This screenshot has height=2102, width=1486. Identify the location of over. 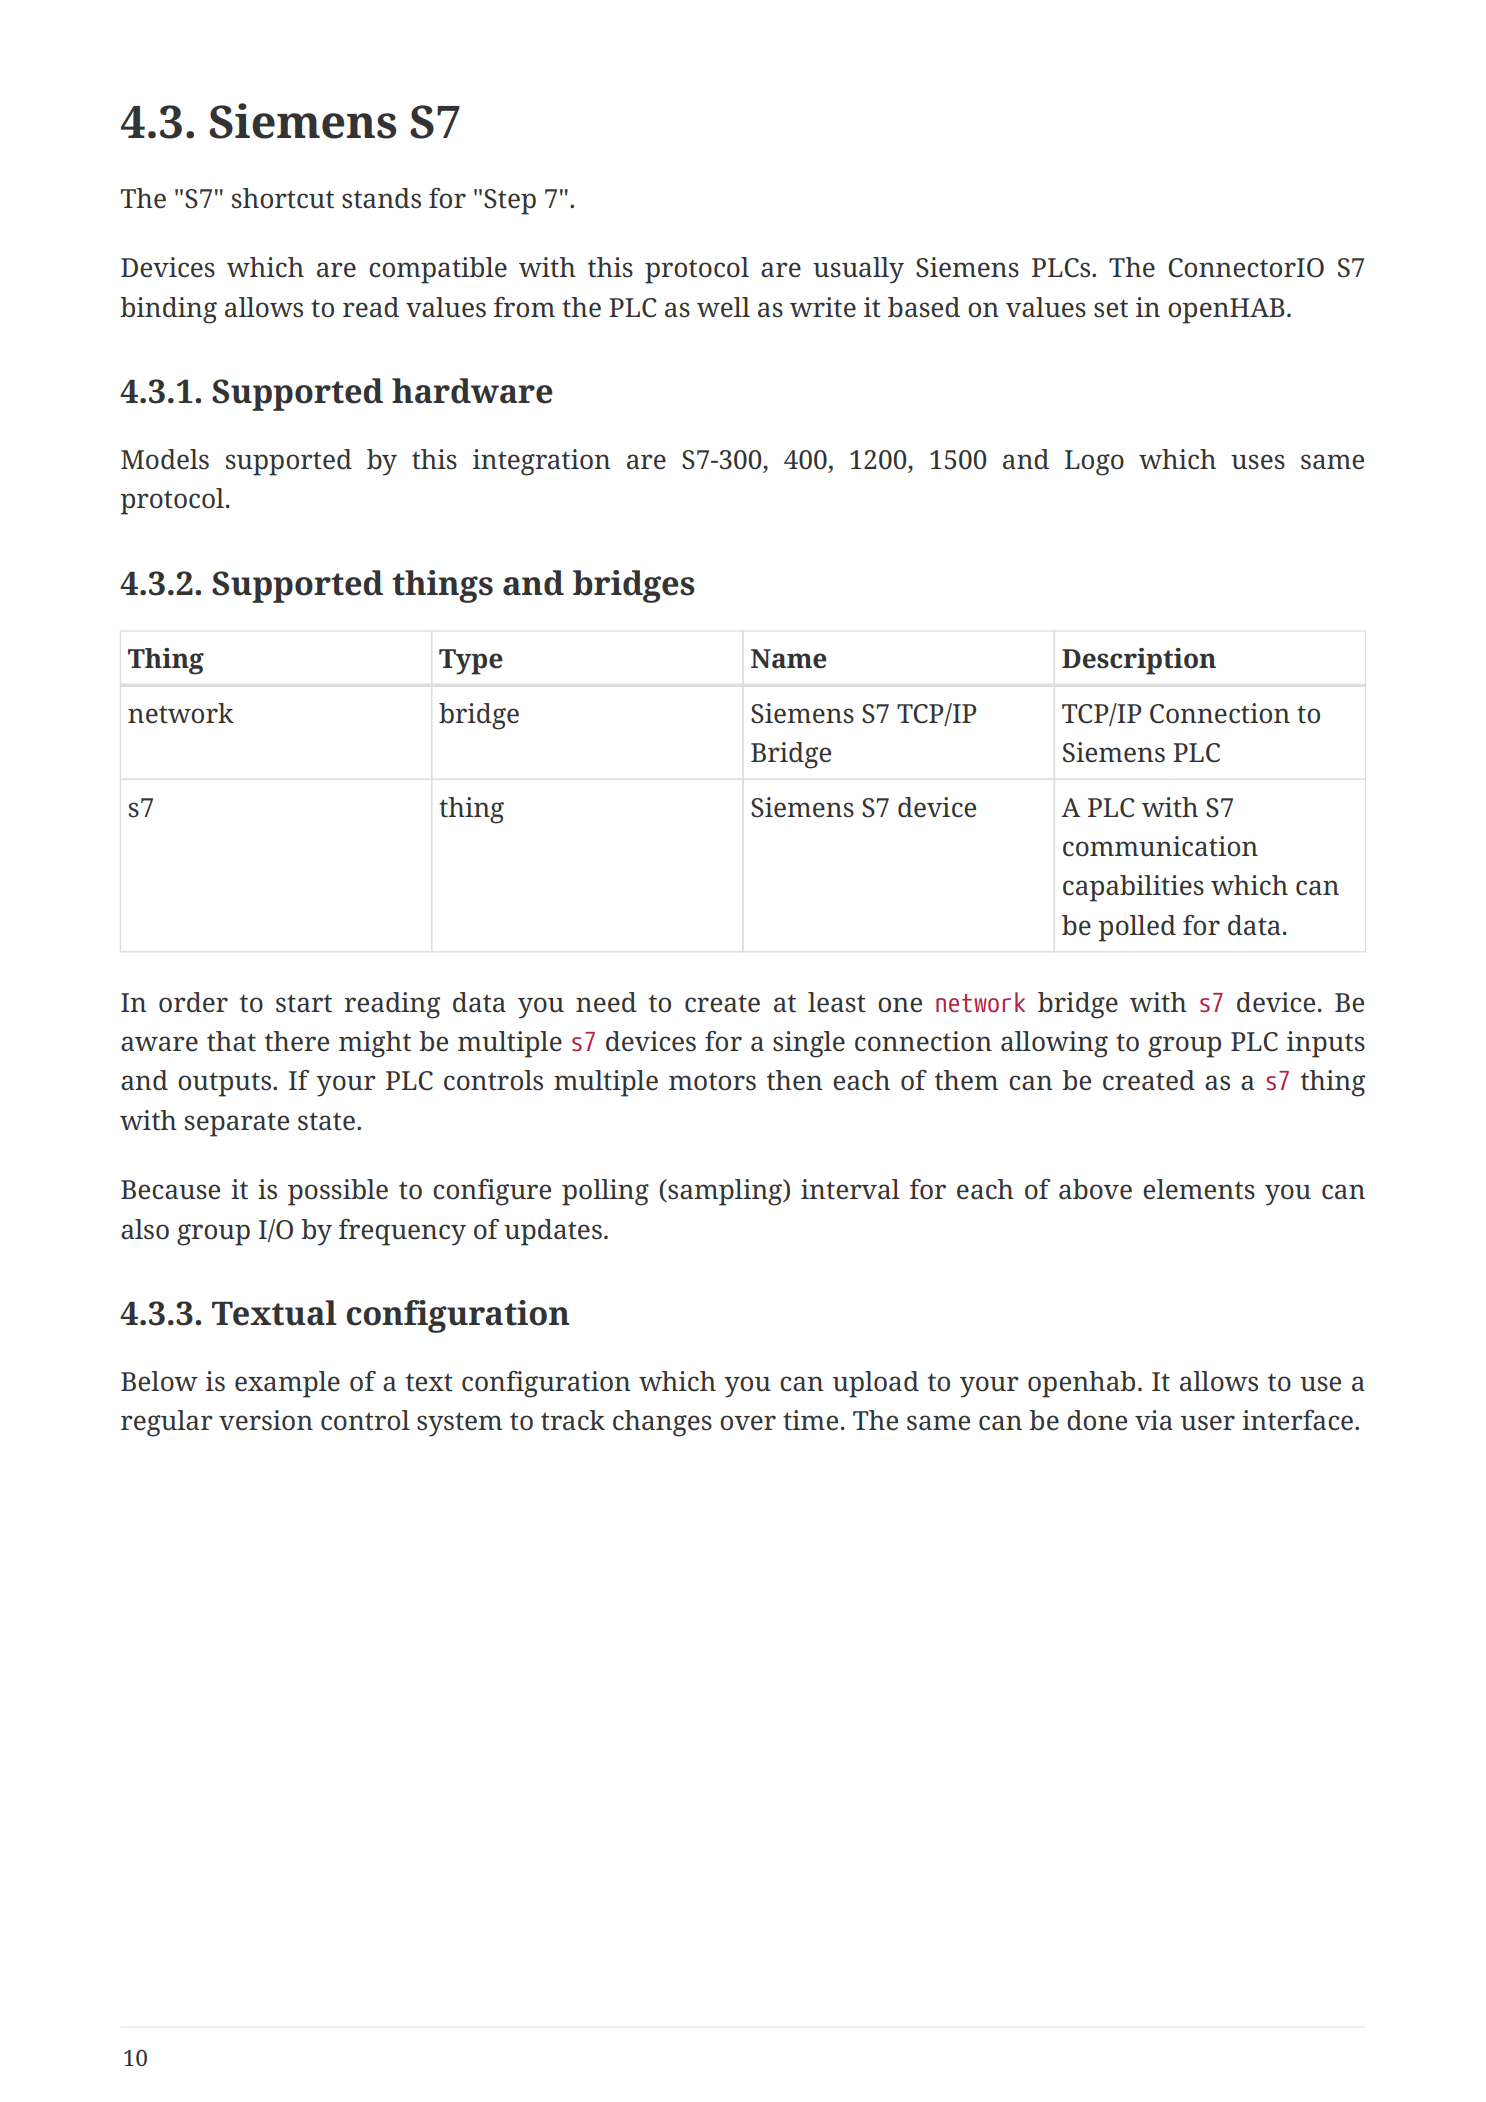
(748, 1423).
